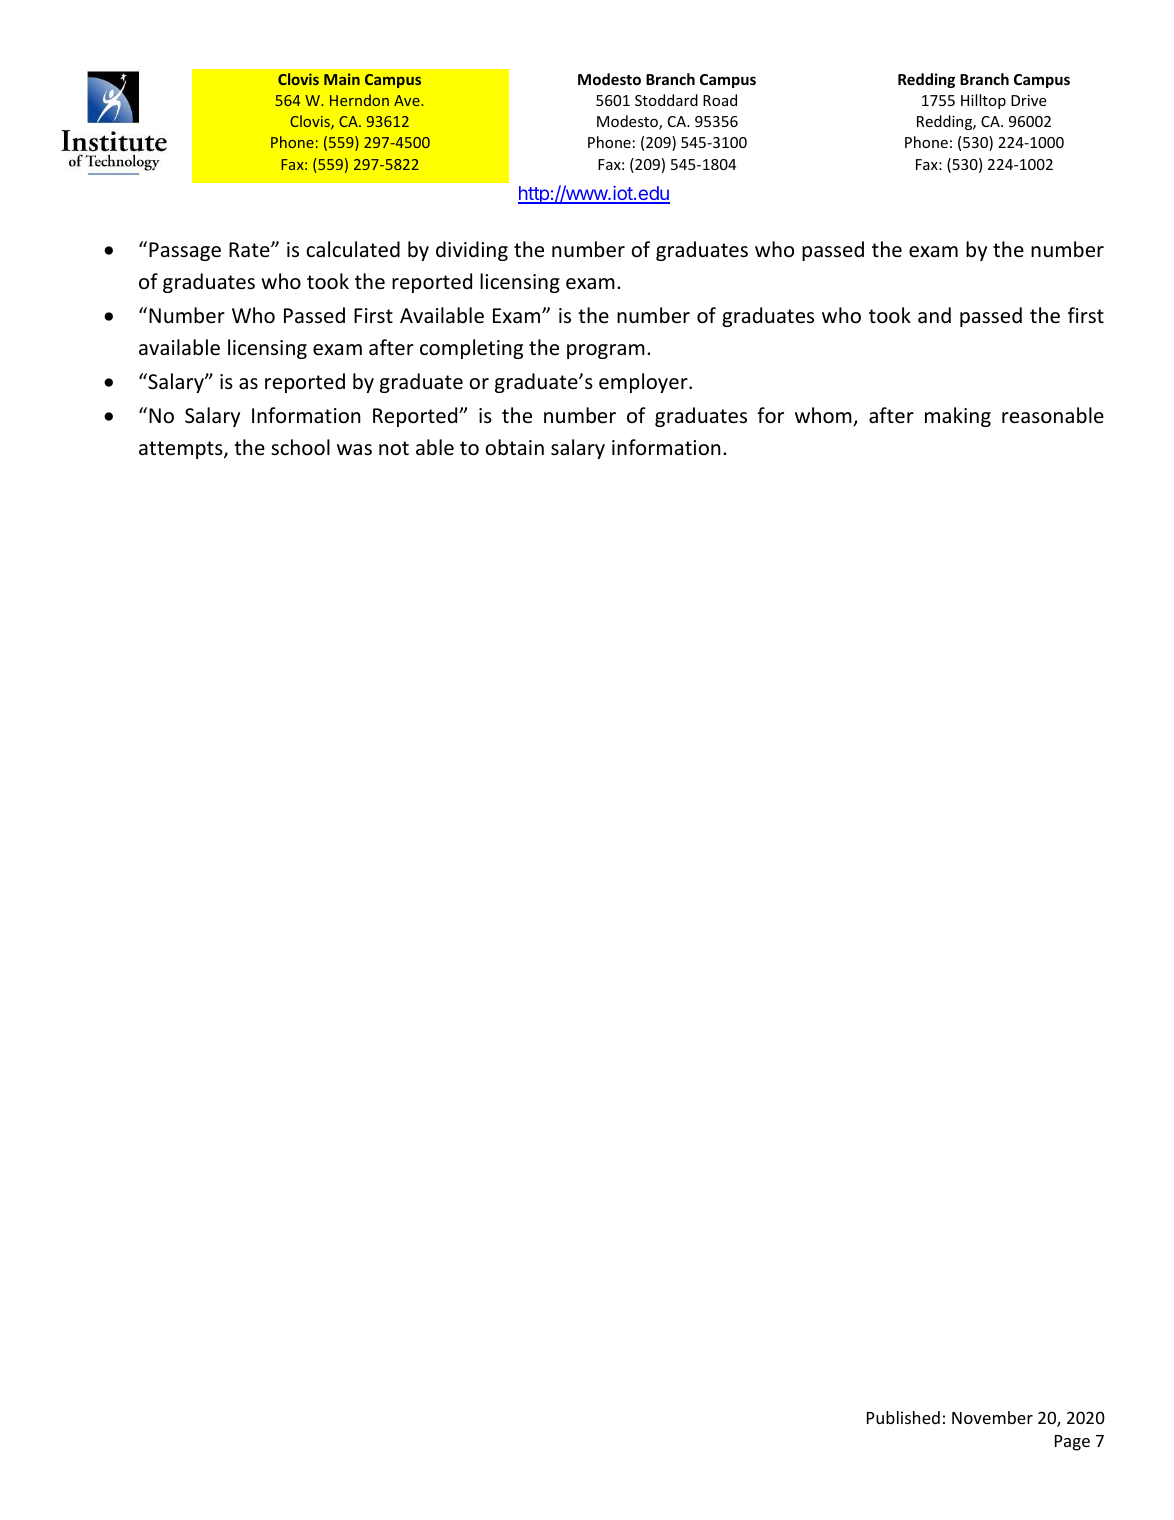 This screenshot has width=1174, height=1520. Describe the element at coordinates (644, 383) in the screenshot. I see `employer` at that location.
